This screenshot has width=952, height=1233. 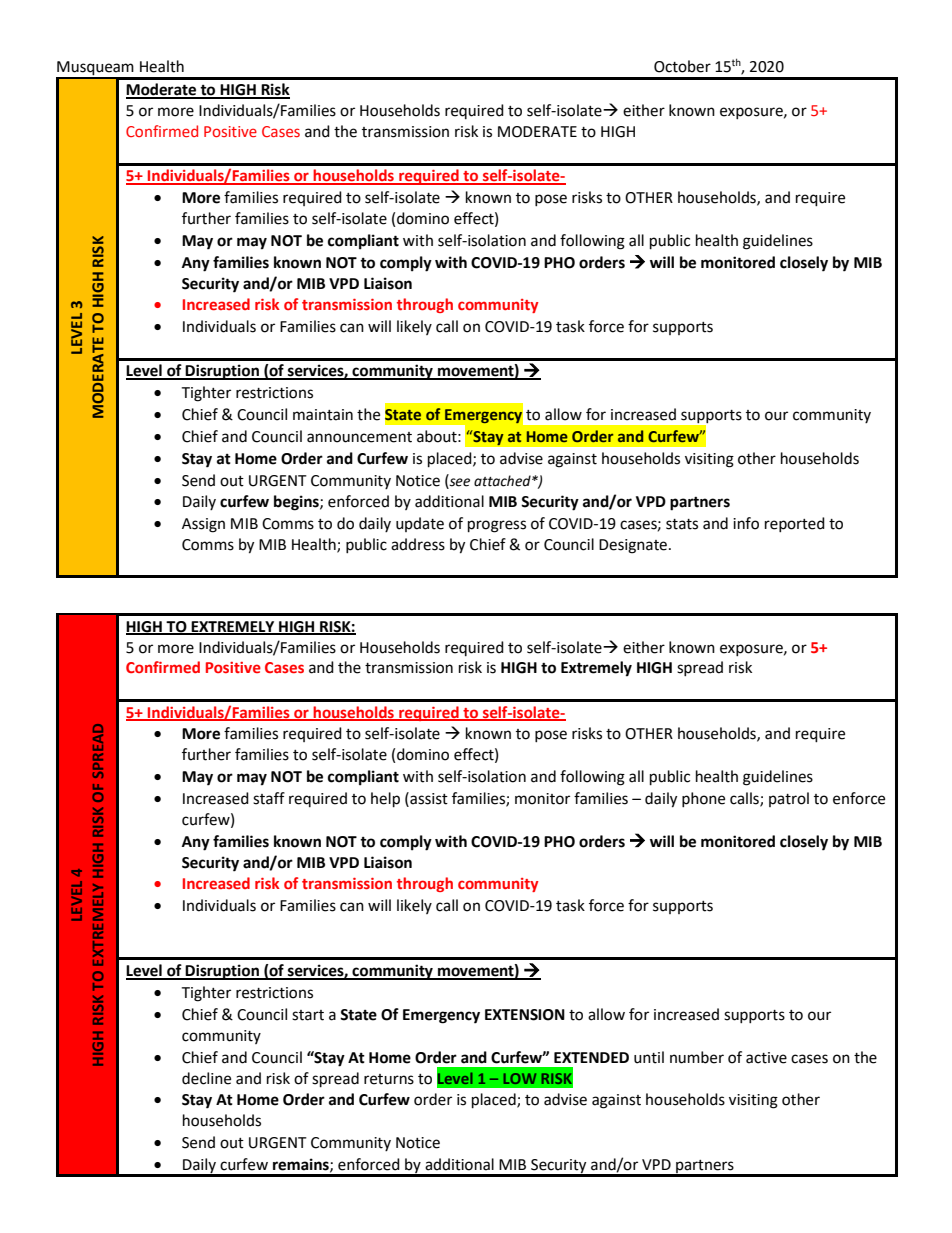 What do you see at coordinates (359, 437) in the screenshot?
I see `announcement` at bounding box center [359, 437].
